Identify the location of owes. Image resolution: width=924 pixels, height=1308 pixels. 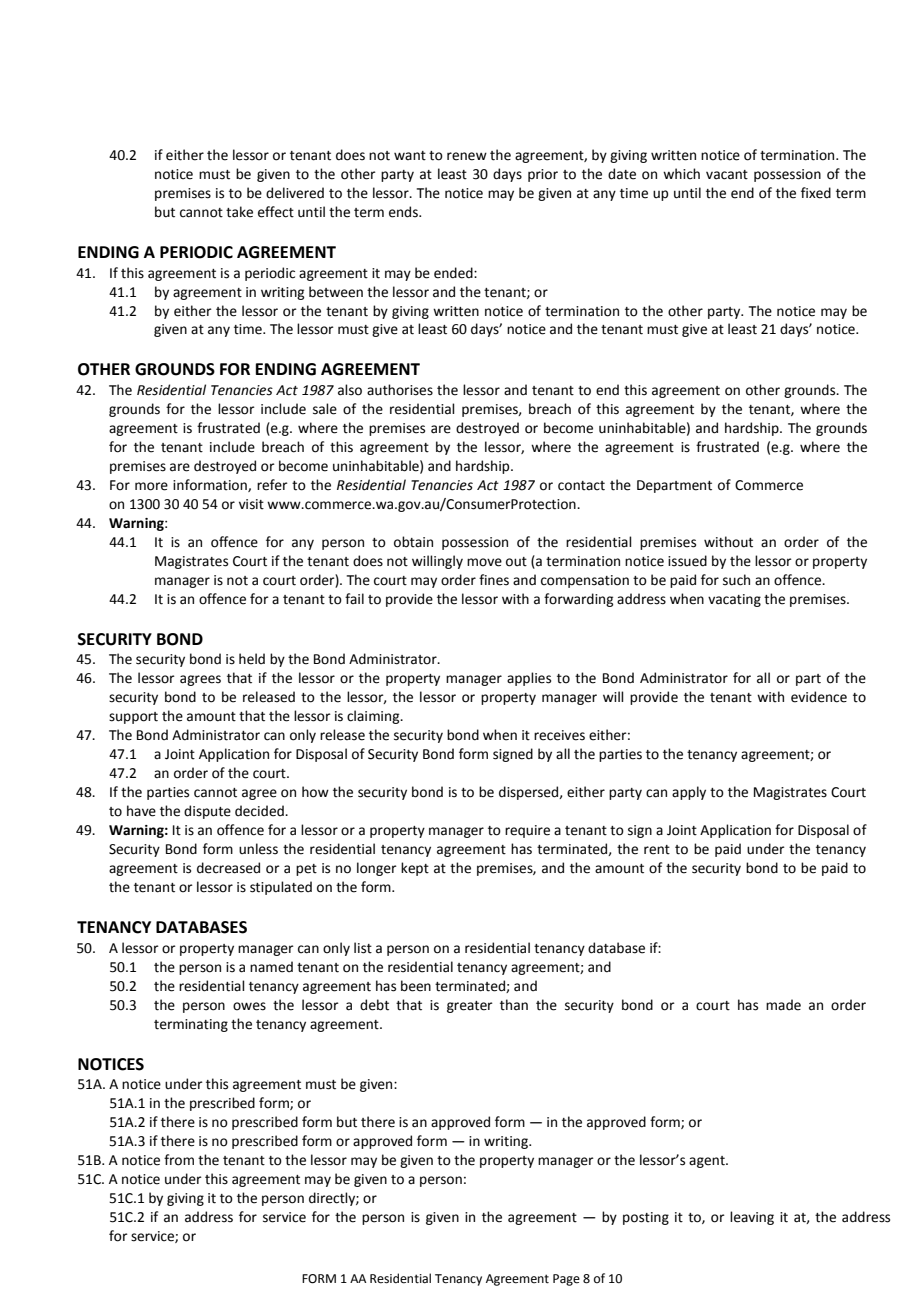
(249, 1006).
